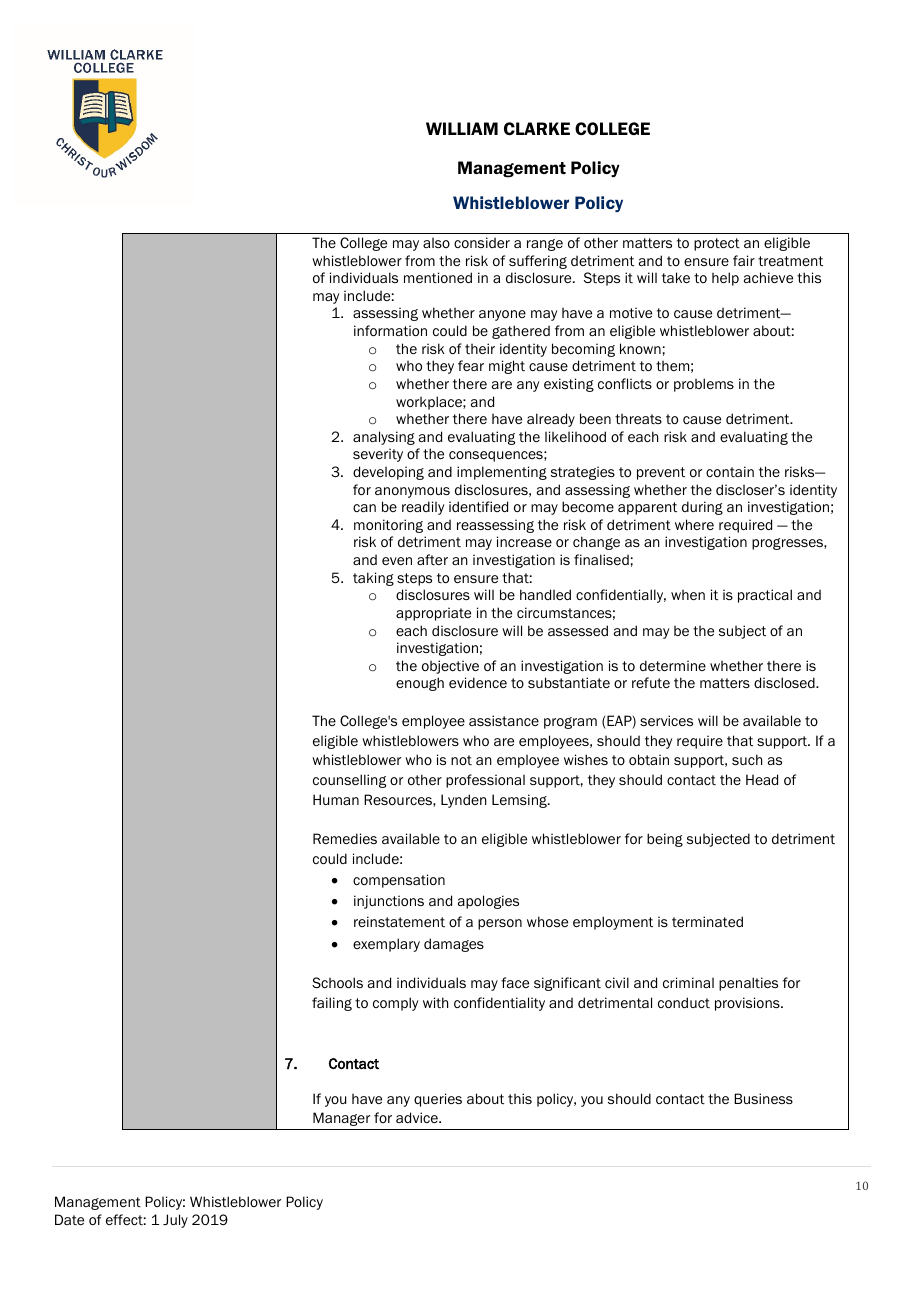 The height and width of the screenshot is (1308, 924). Describe the element at coordinates (537, 128) in the screenshot. I see `CLARKE` at that location.
